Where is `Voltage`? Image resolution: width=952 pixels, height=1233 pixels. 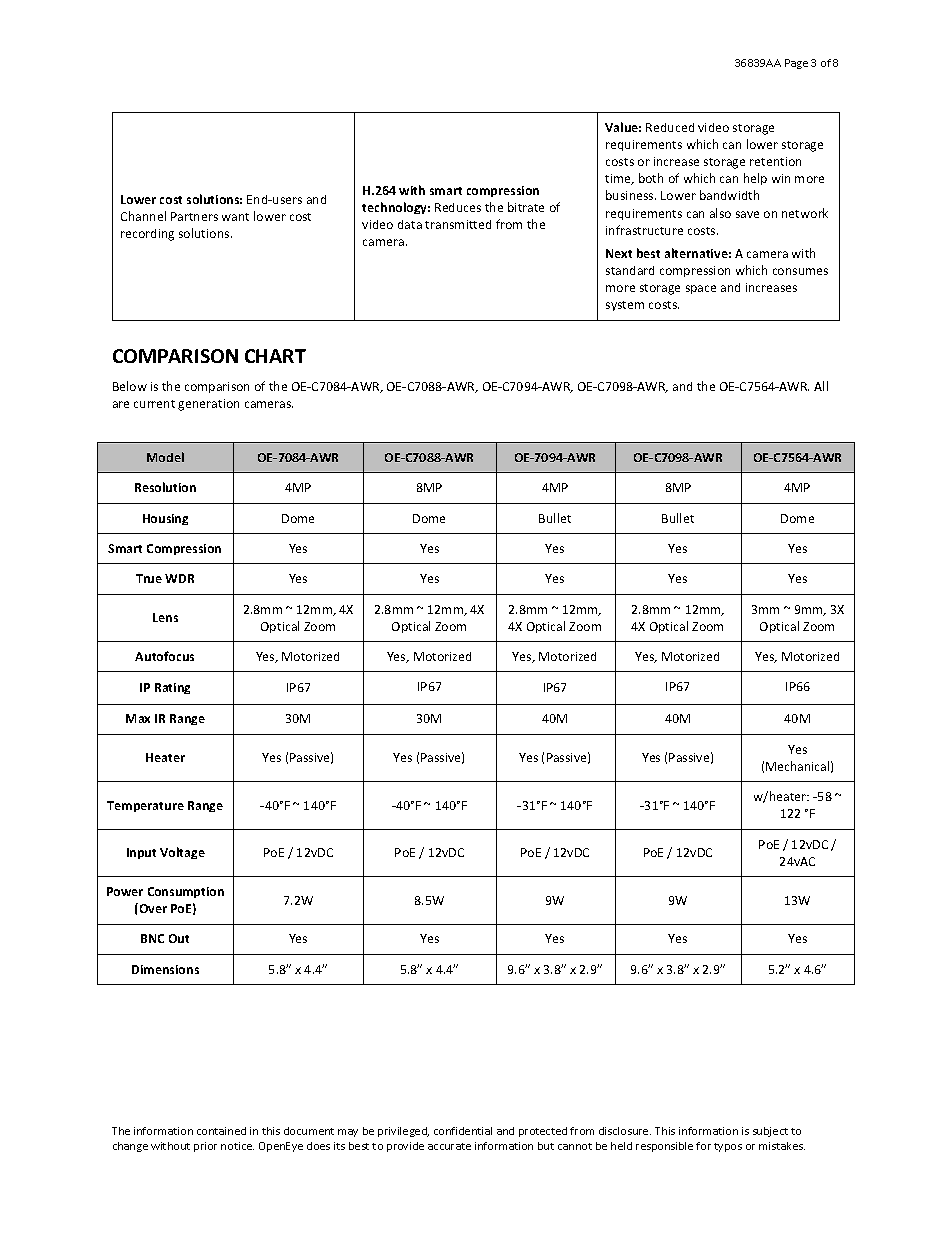
Voltage is located at coordinates (182, 853).
